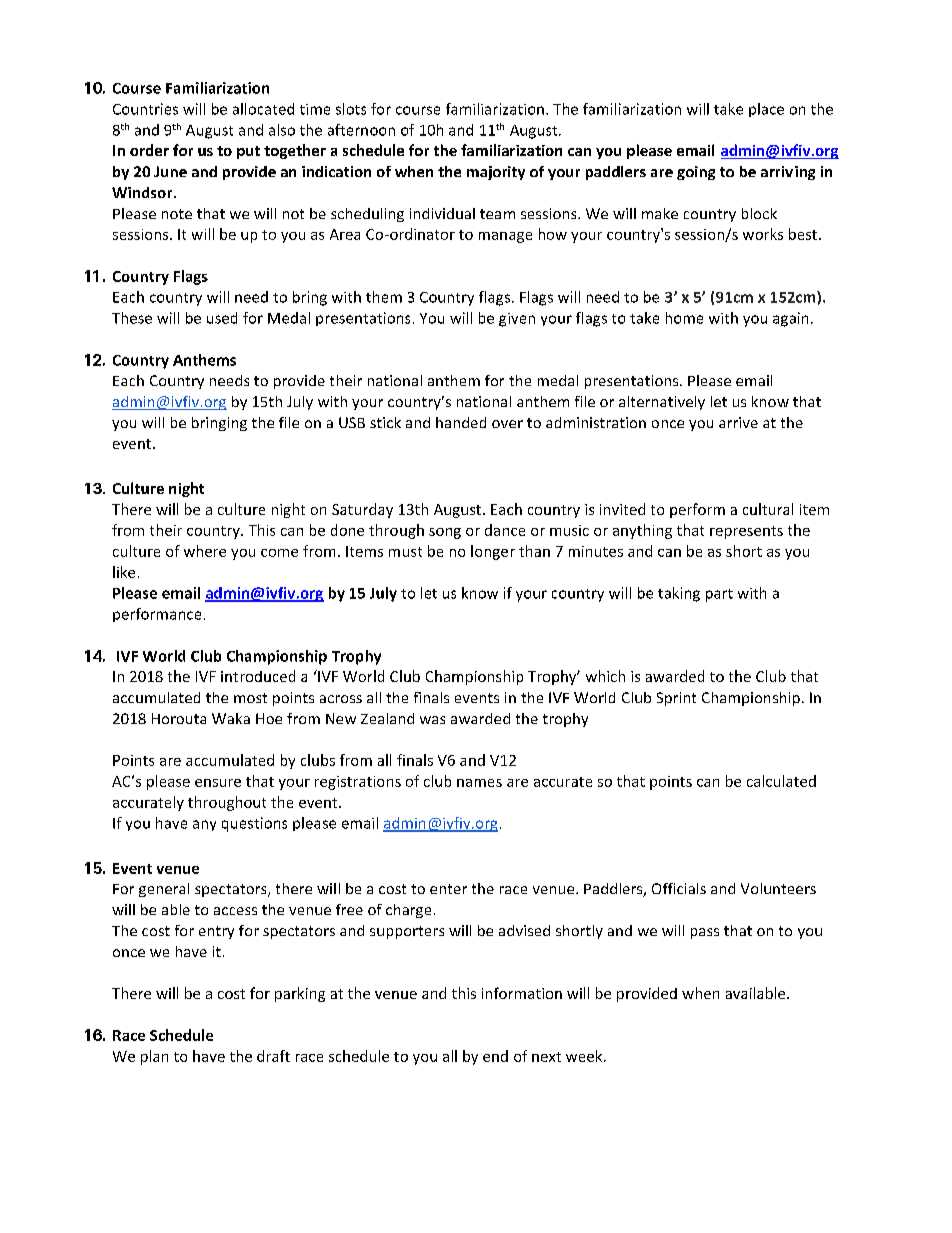 This screenshot has width=952, height=1233. Describe the element at coordinates (154, 1057) in the screenshot. I see `plan` at that location.
